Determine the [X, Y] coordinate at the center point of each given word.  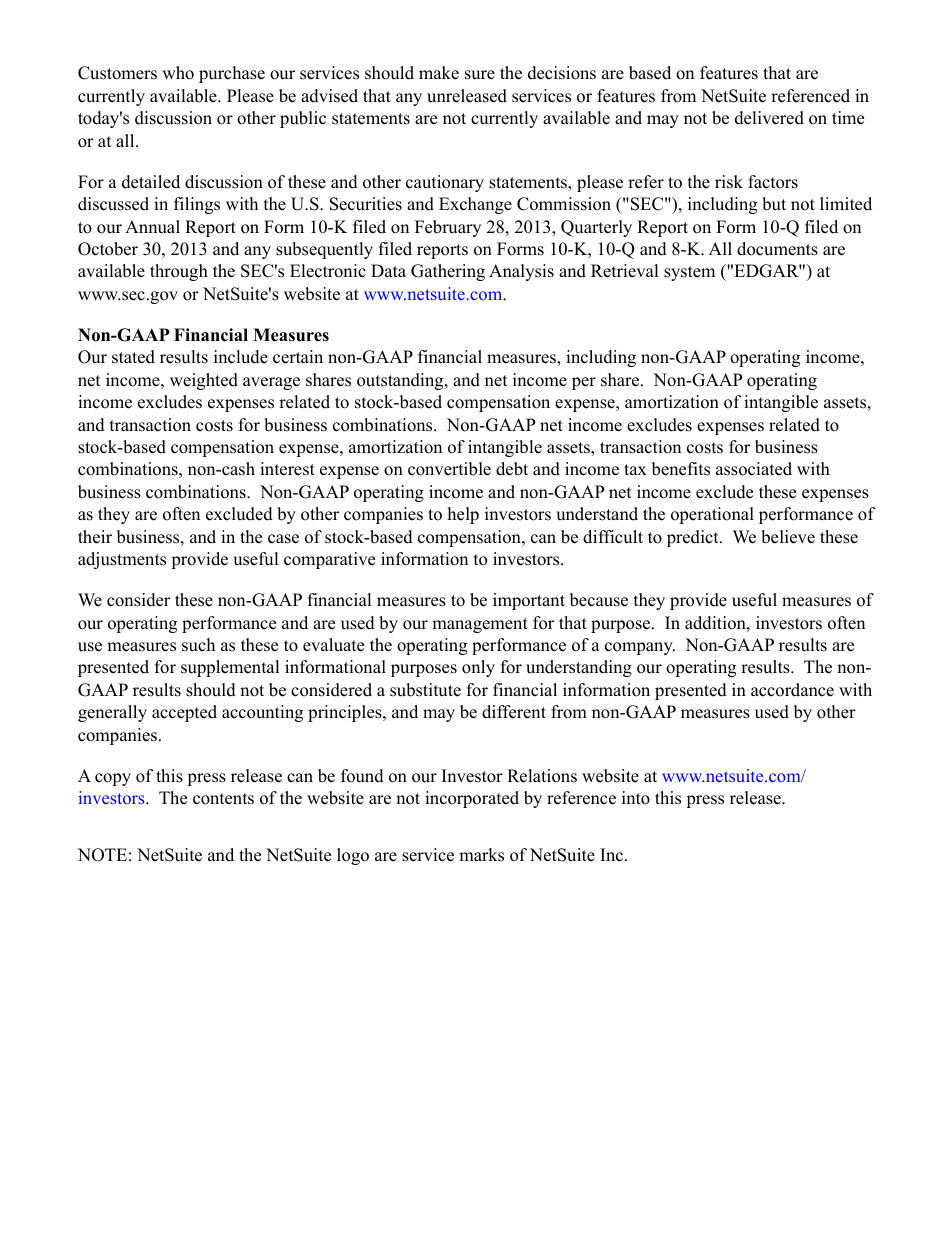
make [439, 73]
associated [754, 469]
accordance [792, 690]
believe [788, 537]
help [463, 515]
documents [777, 249]
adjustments [122, 560]
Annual [152, 227]
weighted [204, 381]
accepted [184, 713]
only [478, 668]
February [448, 228]
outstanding [401, 381]
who [178, 73]
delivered [769, 118]
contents [223, 799]
